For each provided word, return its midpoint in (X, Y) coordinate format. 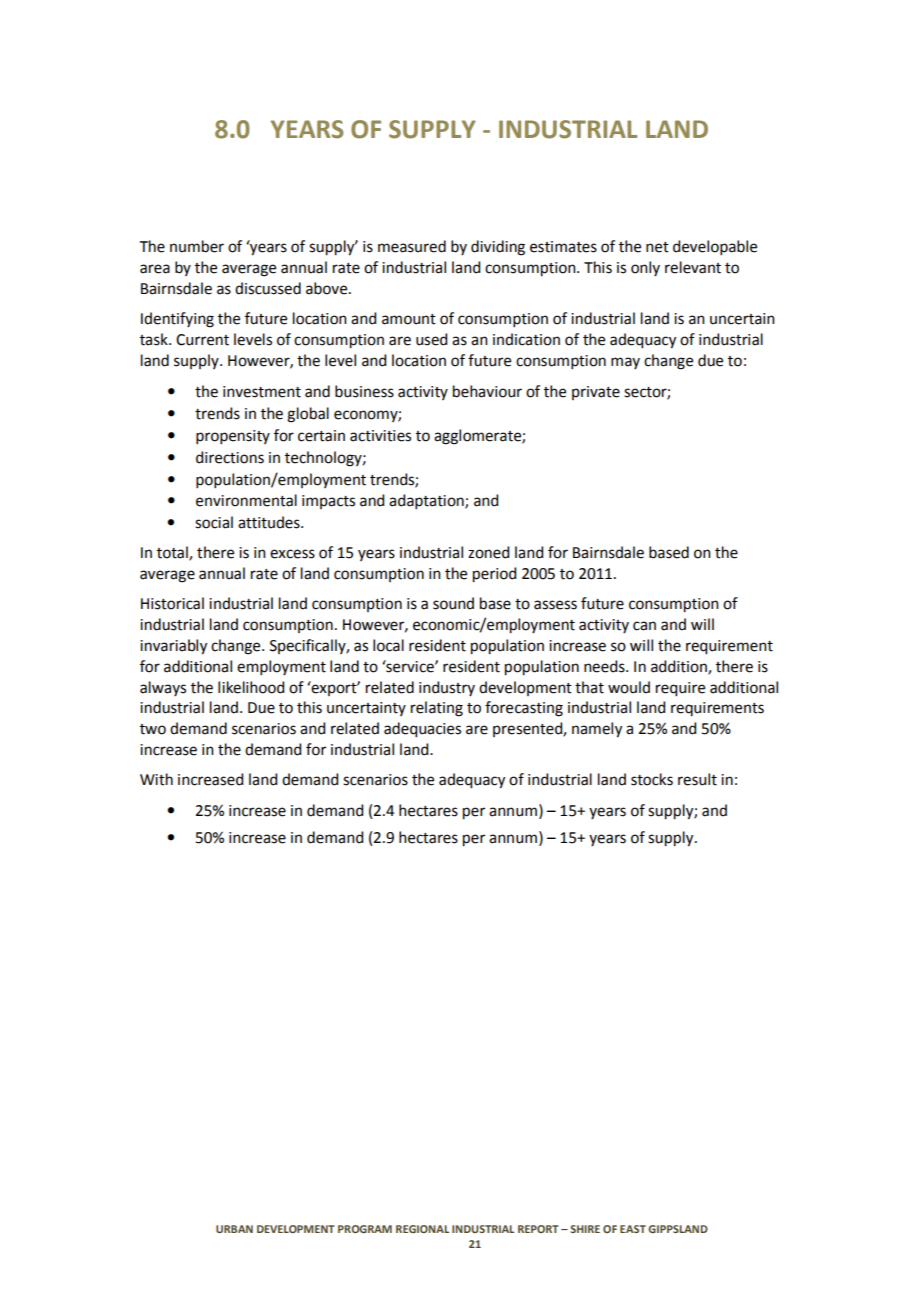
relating (437, 709)
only (645, 268)
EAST (633, 1229)
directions (230, 457)
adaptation (427, 501)
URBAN (234, 1229)
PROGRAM (365, 1229)
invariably (173, 647)
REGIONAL (422, 1229)
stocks (652, 779)
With (156, 779)
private (596, 393)
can (644, 626)
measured (412, 246)
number (197, 246)
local (388, 645)
